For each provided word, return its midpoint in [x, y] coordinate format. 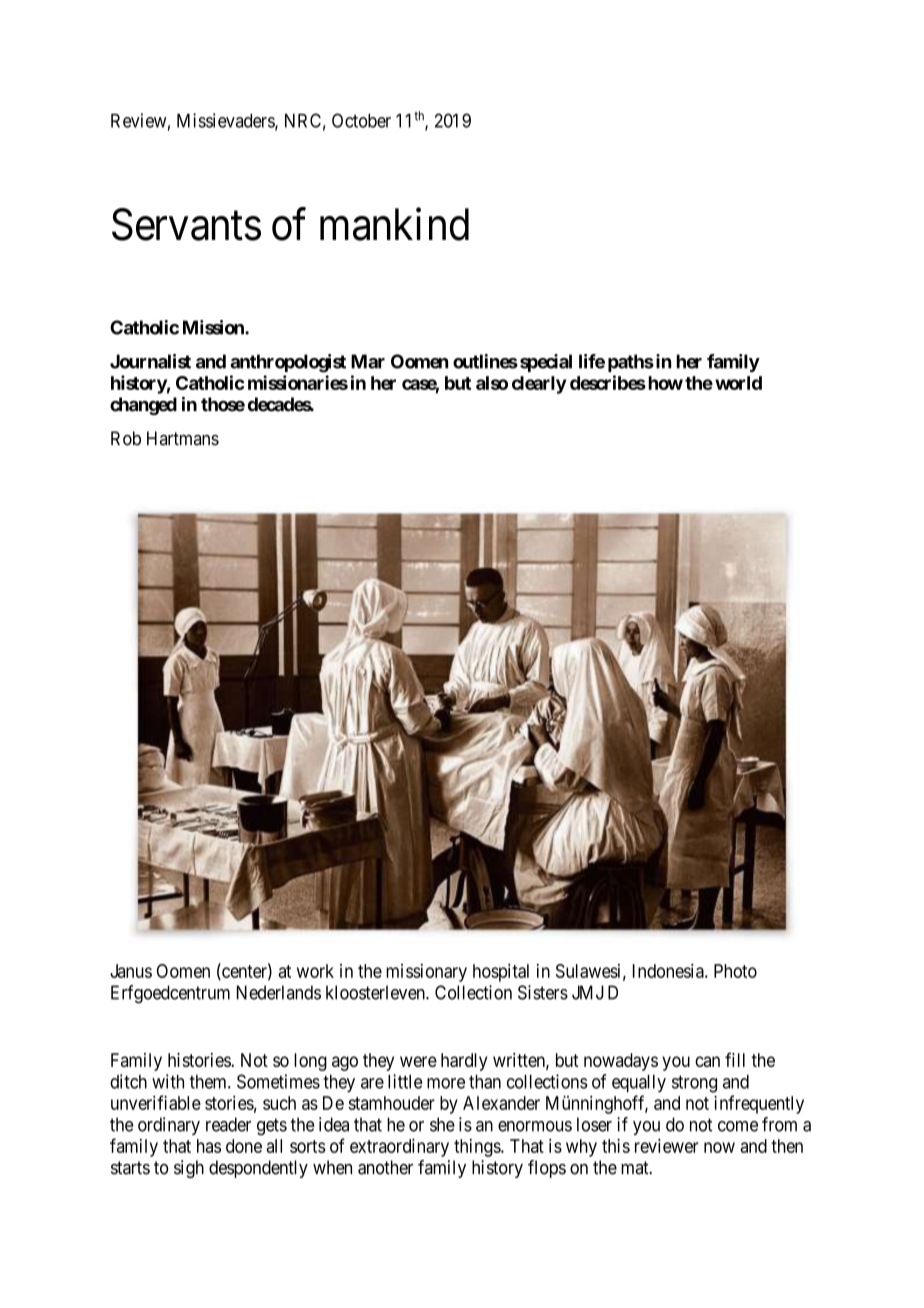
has [209, 1146]
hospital [501, 973]
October [361, 120]
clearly [539, 385]
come [738, 1126]
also [492, 383]
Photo [735, 971]
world [738, 383]
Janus [131, 971]
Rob [126, 438]
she [442, 1124]
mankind [394, 224]
